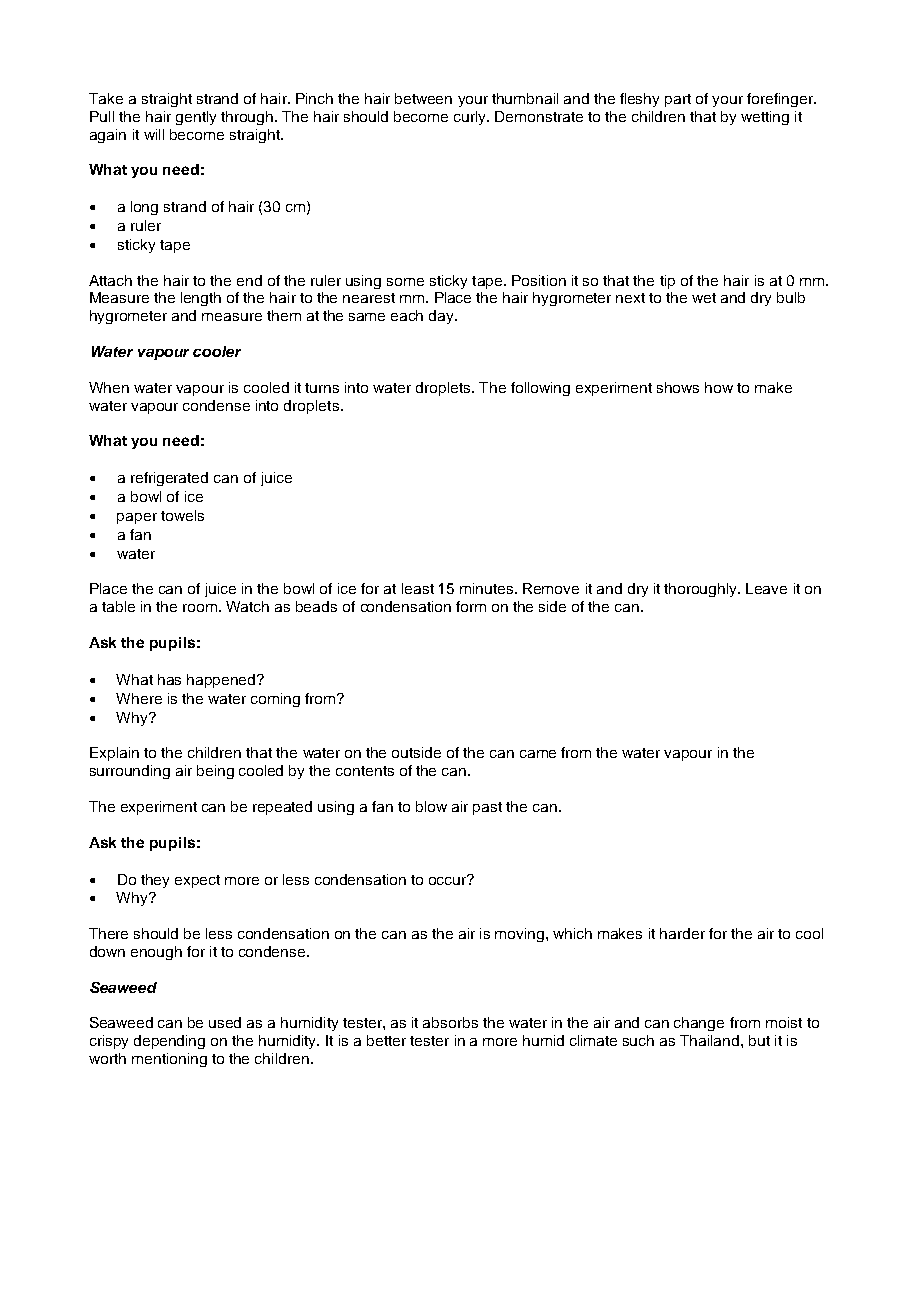  Describe the element at coordinates (169, 679) in the image. I see `has` at that location.
